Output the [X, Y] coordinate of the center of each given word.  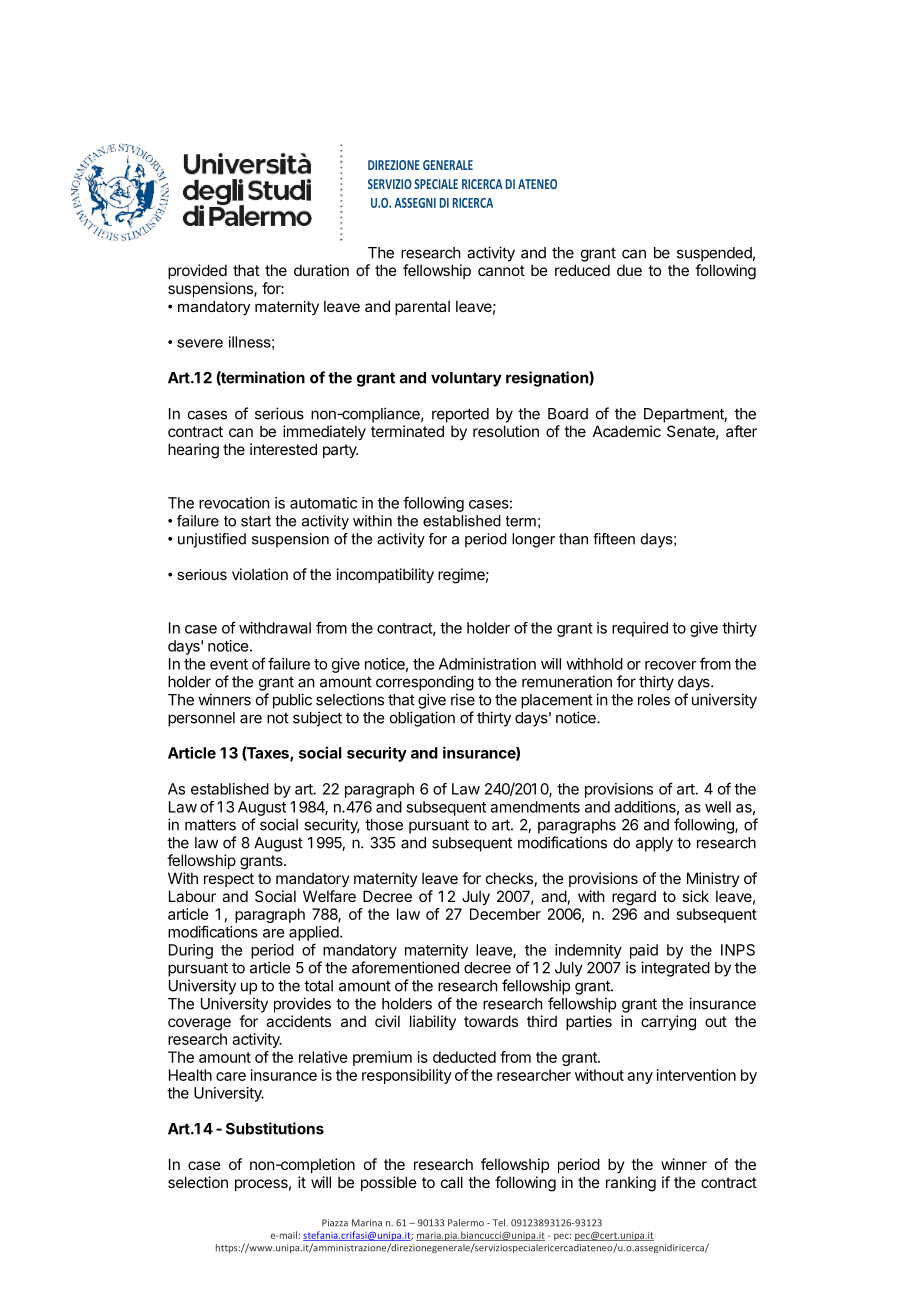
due [629, 270]
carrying [668, 1023]
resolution [506, 431]
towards [491, 1021]
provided [197, 271]
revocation [234, 503]
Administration [487, 664]
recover [671, 665]
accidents [298, 1021]
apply [654, 844]
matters [210, 825]
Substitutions [275, 1128]
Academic [627, 431]
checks [509, 878]
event [229, 664]
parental [422, 307]
